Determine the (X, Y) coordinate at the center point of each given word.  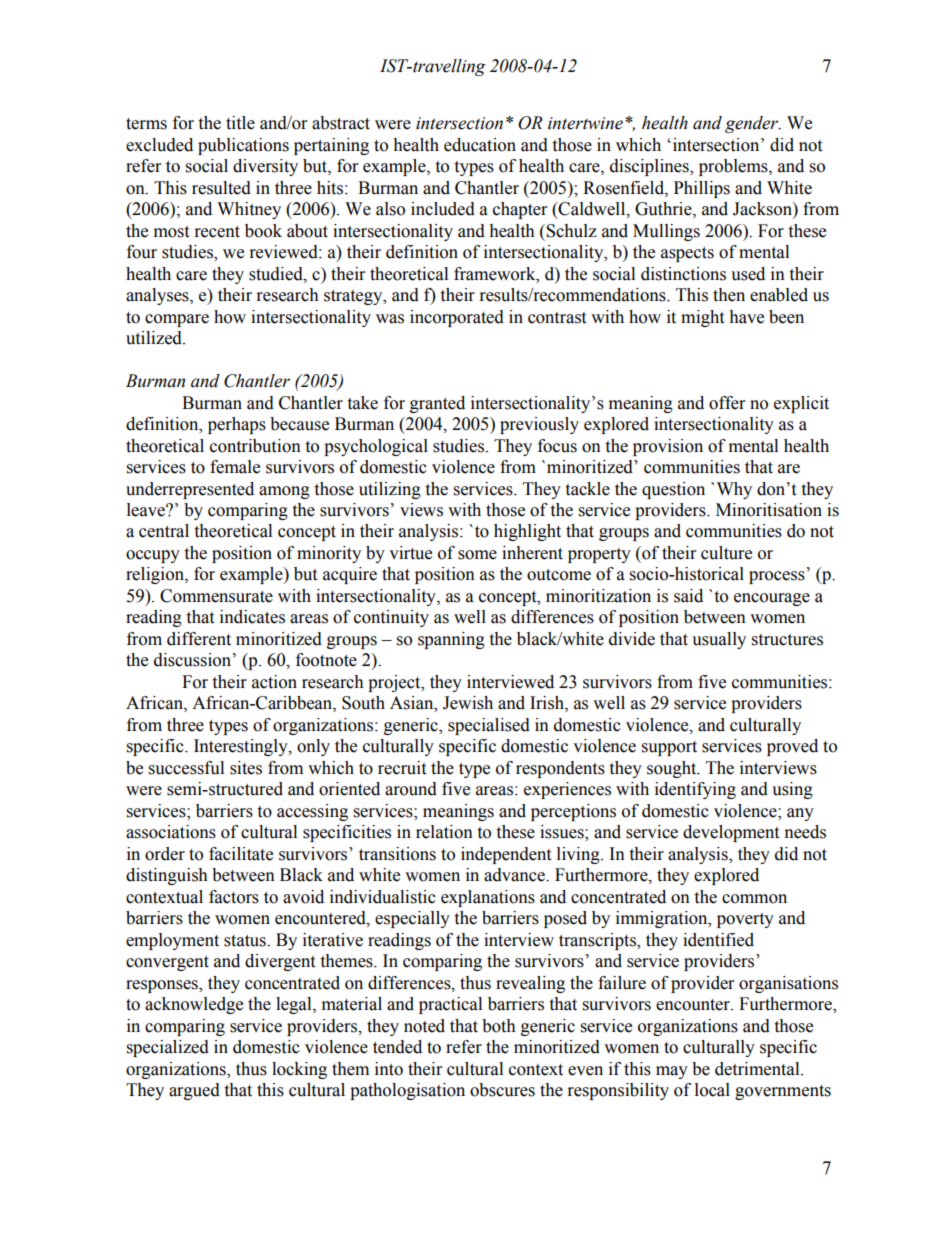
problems (734, 167)
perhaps (237, 425)
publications (243, 146)
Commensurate (216, 596)
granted (437, 404)
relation (444, 832)
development (731, 833)
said (688, 596)
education (480, 145)
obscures (502, 1090)
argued (194, 1091)
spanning (451, 640)
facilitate (241, 854)
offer (727, 403)
